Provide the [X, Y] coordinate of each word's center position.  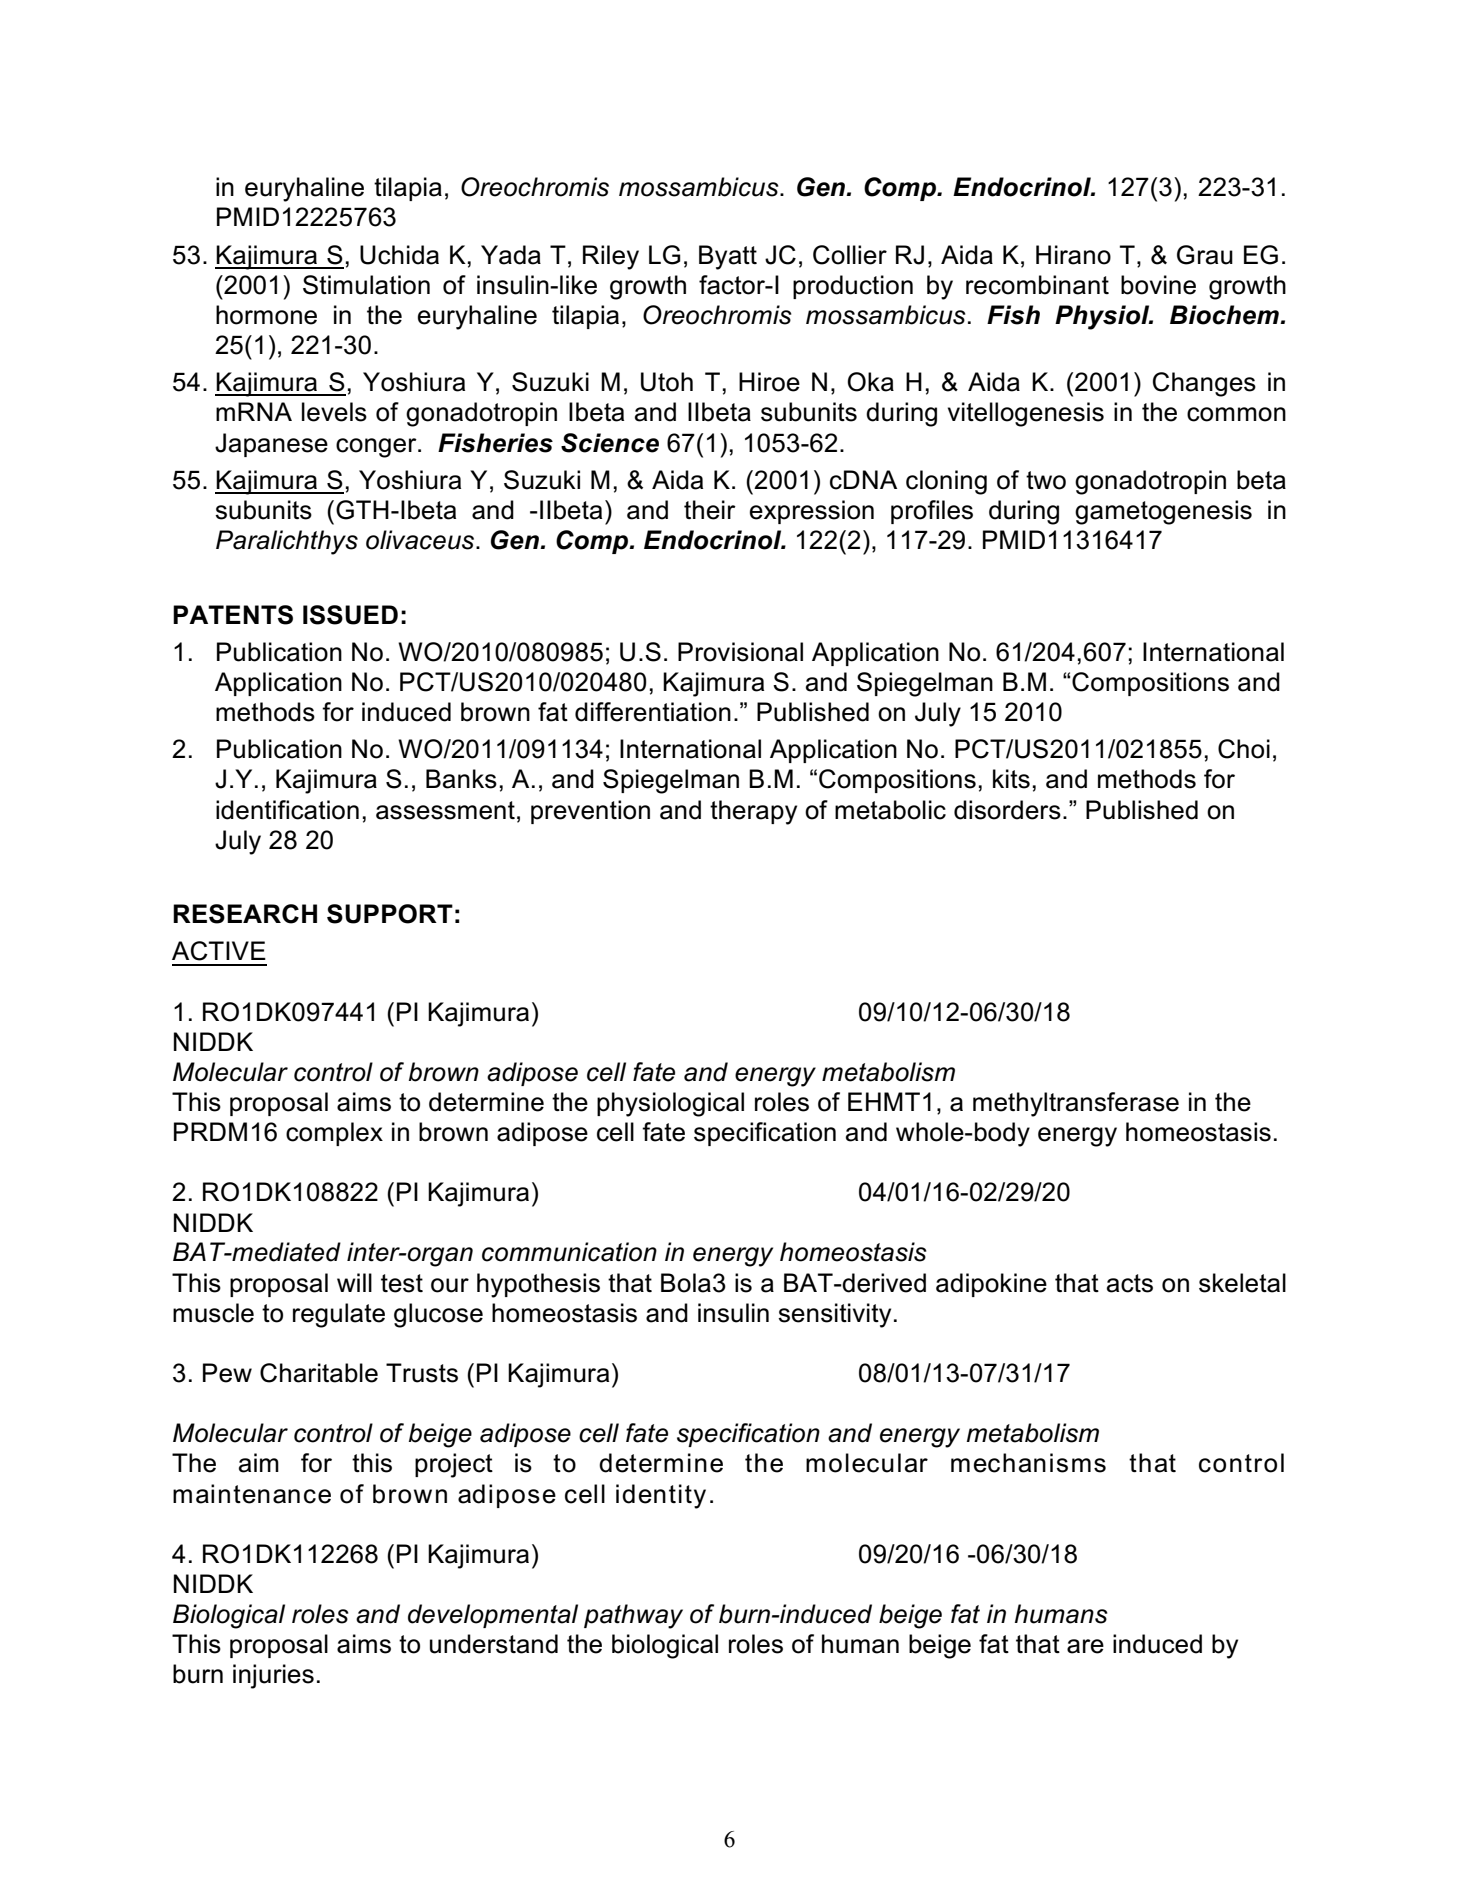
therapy [753, 812]
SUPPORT [390, 914]
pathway [633, 1616]
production [853, 287]
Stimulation [366, 285]
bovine [1158, 285]
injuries [273, 1676]
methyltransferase [1076, 1104]
